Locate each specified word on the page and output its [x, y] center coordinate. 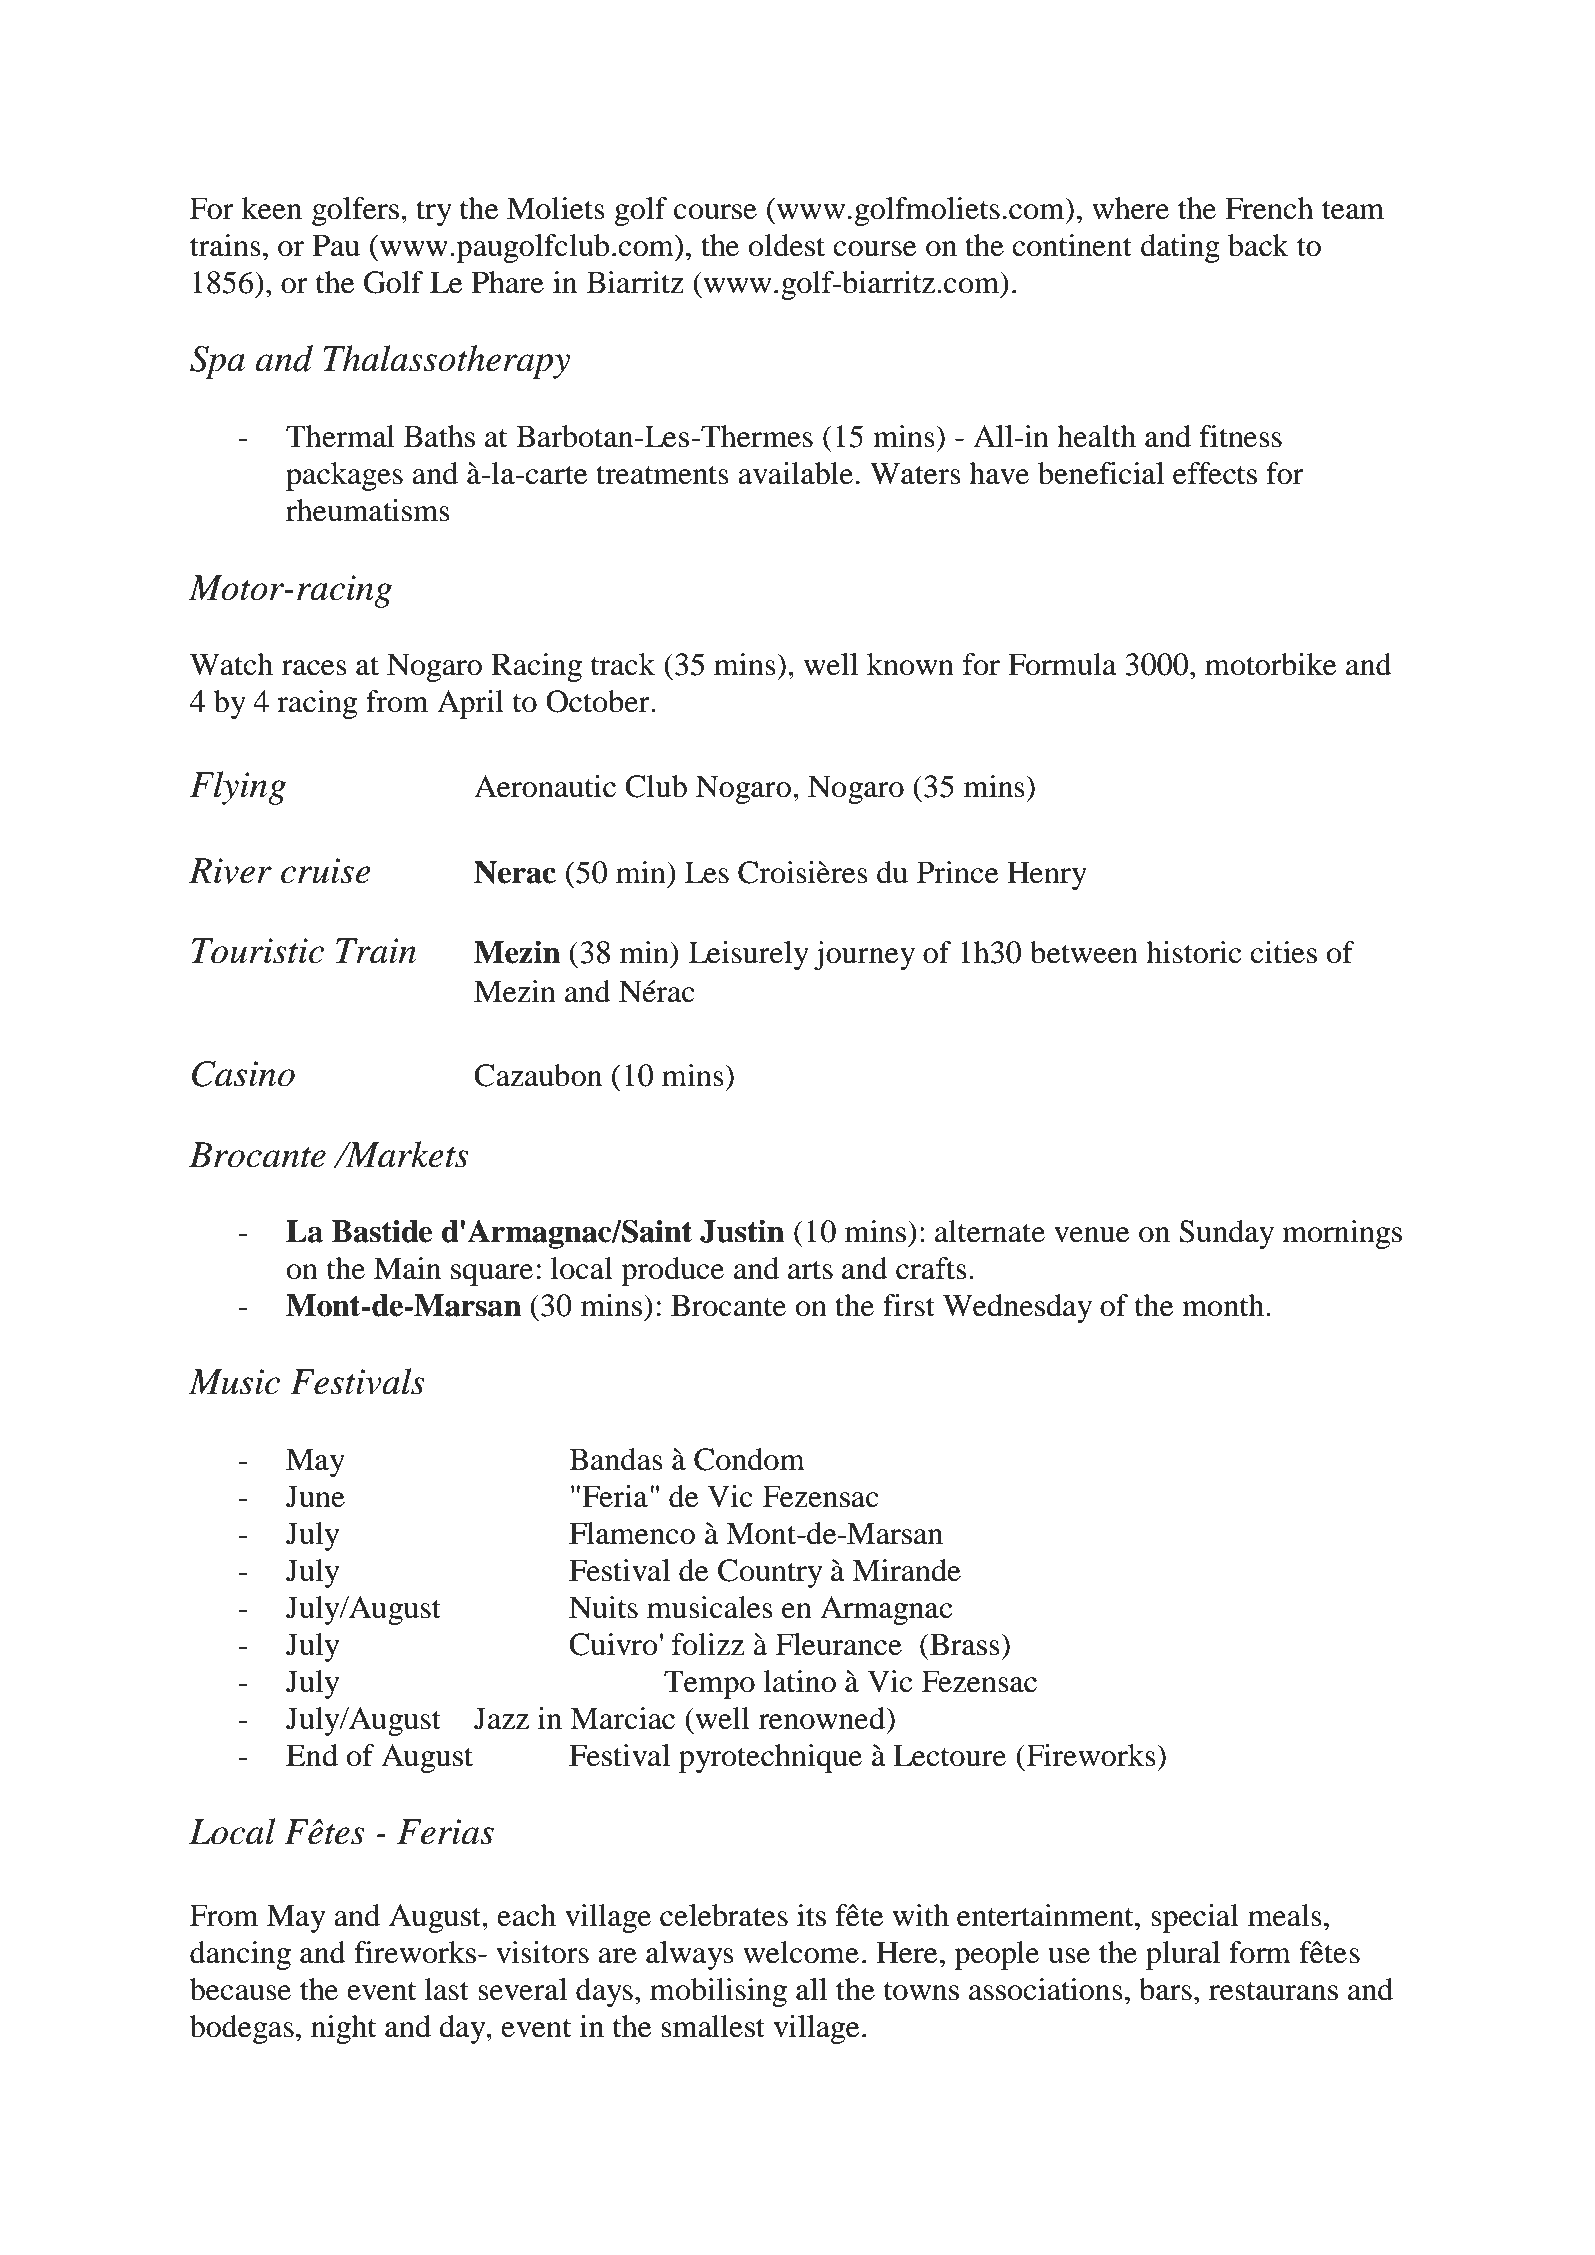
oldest [787, 245]
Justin [742, 1231]
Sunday [1226, 1234]
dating [1180, 248]
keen [272, 208]
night [343, 2029]
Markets [406, 1154]
